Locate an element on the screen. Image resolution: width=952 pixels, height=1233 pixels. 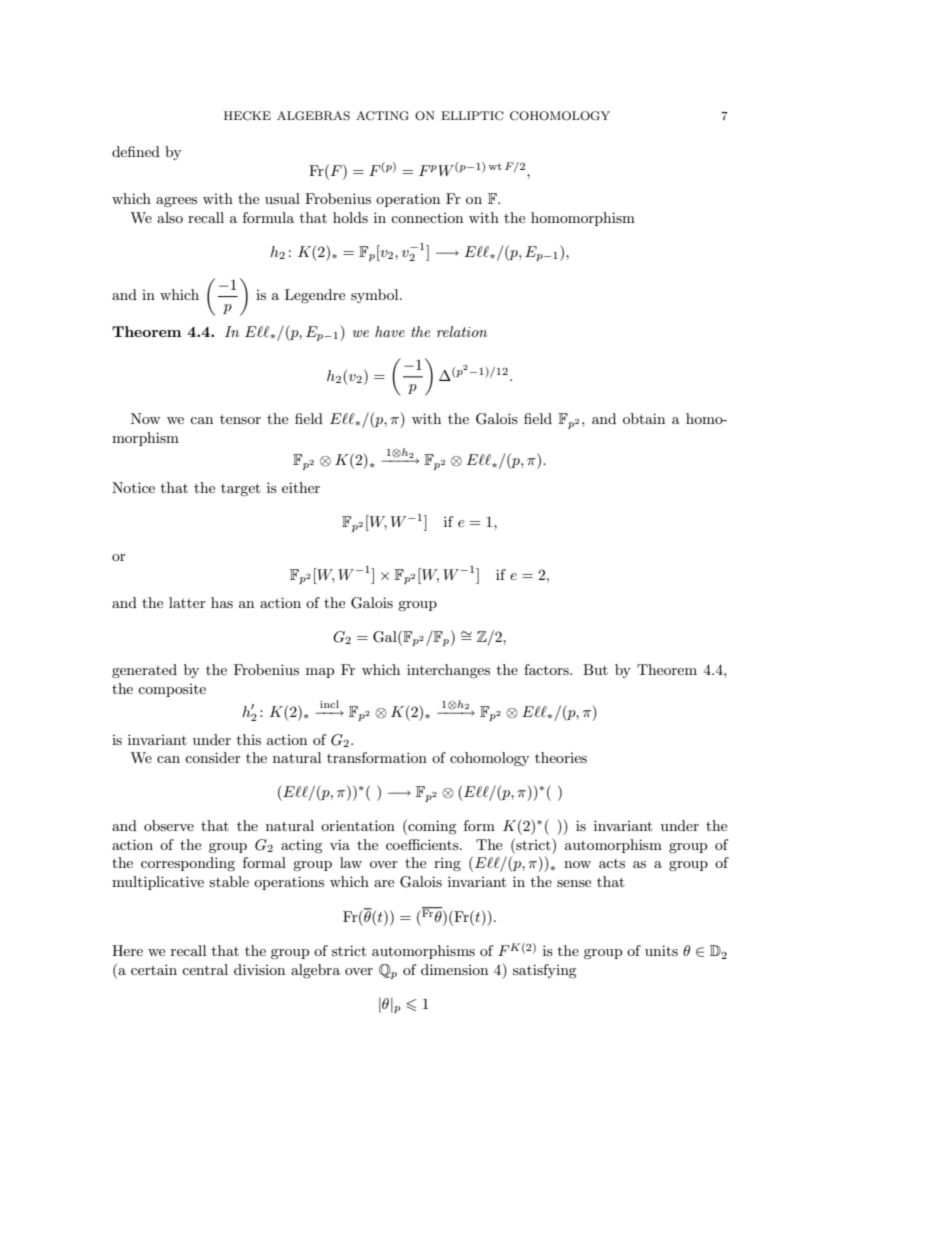
But is located at coordinates (595, 669).
